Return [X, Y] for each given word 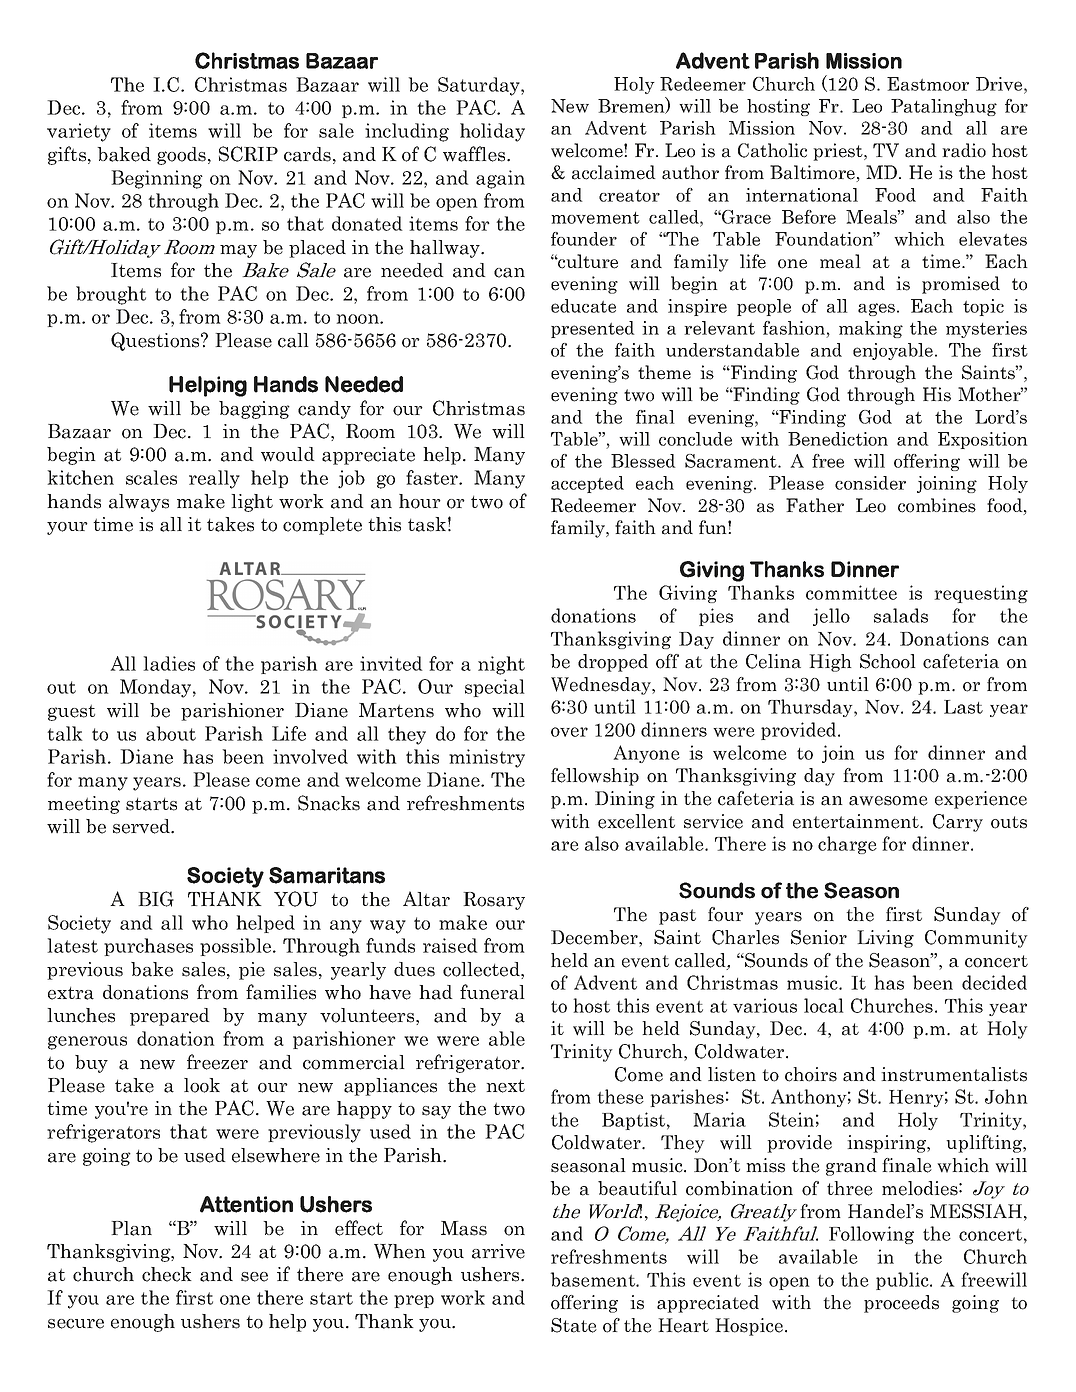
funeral [492, 992]
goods [181, 156]
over [569, 732]
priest [839, 152]
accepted [587, 484]
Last [963, 707]
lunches [81, 1015]
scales [151, 477]
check [167, 1274]
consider [870, 483]
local [824, 1005]
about [171, 733]
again [500, 179]
